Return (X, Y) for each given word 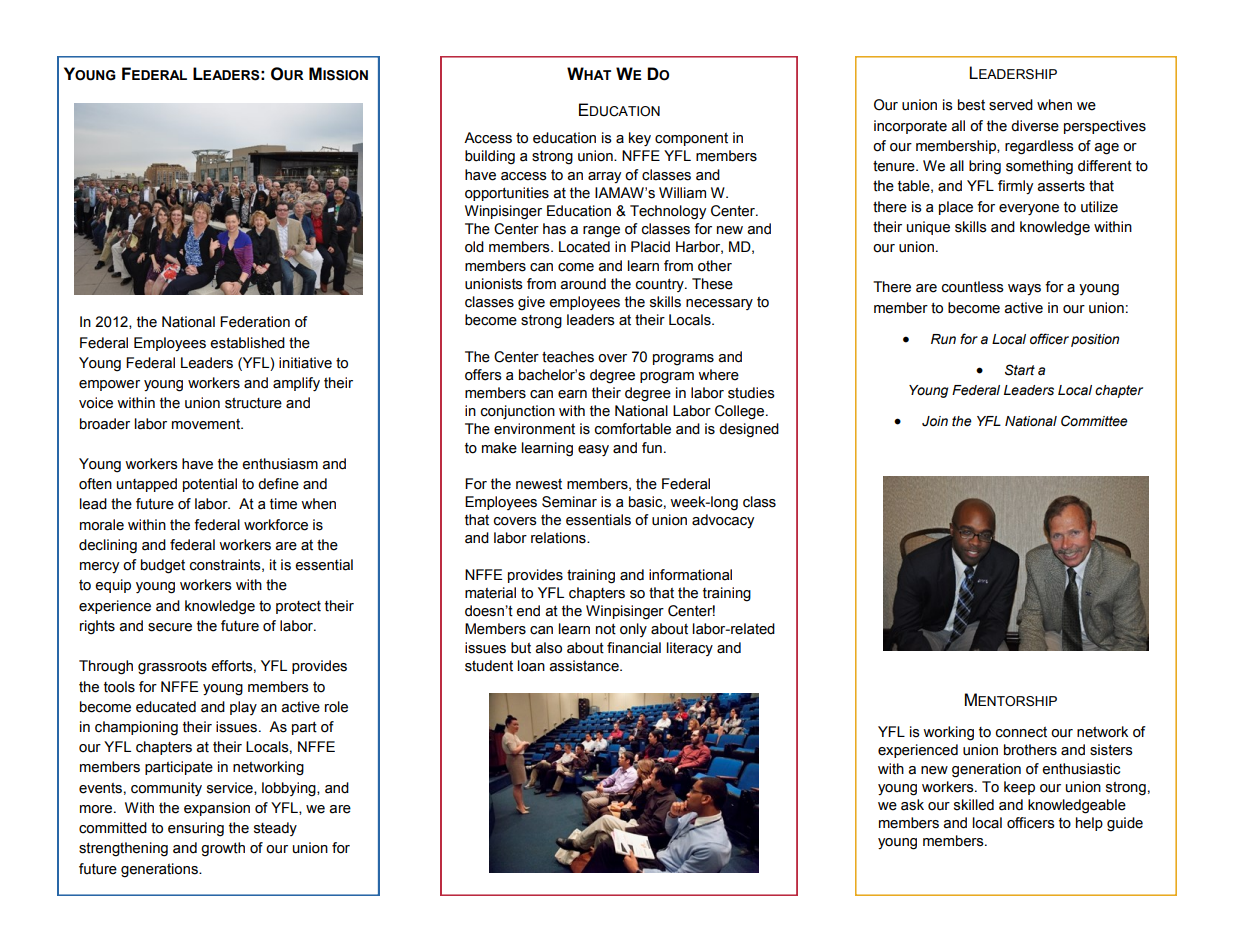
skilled (974, 805)
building (490, 157)
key (640, 139)
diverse (1035, 126)
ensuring (196, 829)
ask (912, 805)
